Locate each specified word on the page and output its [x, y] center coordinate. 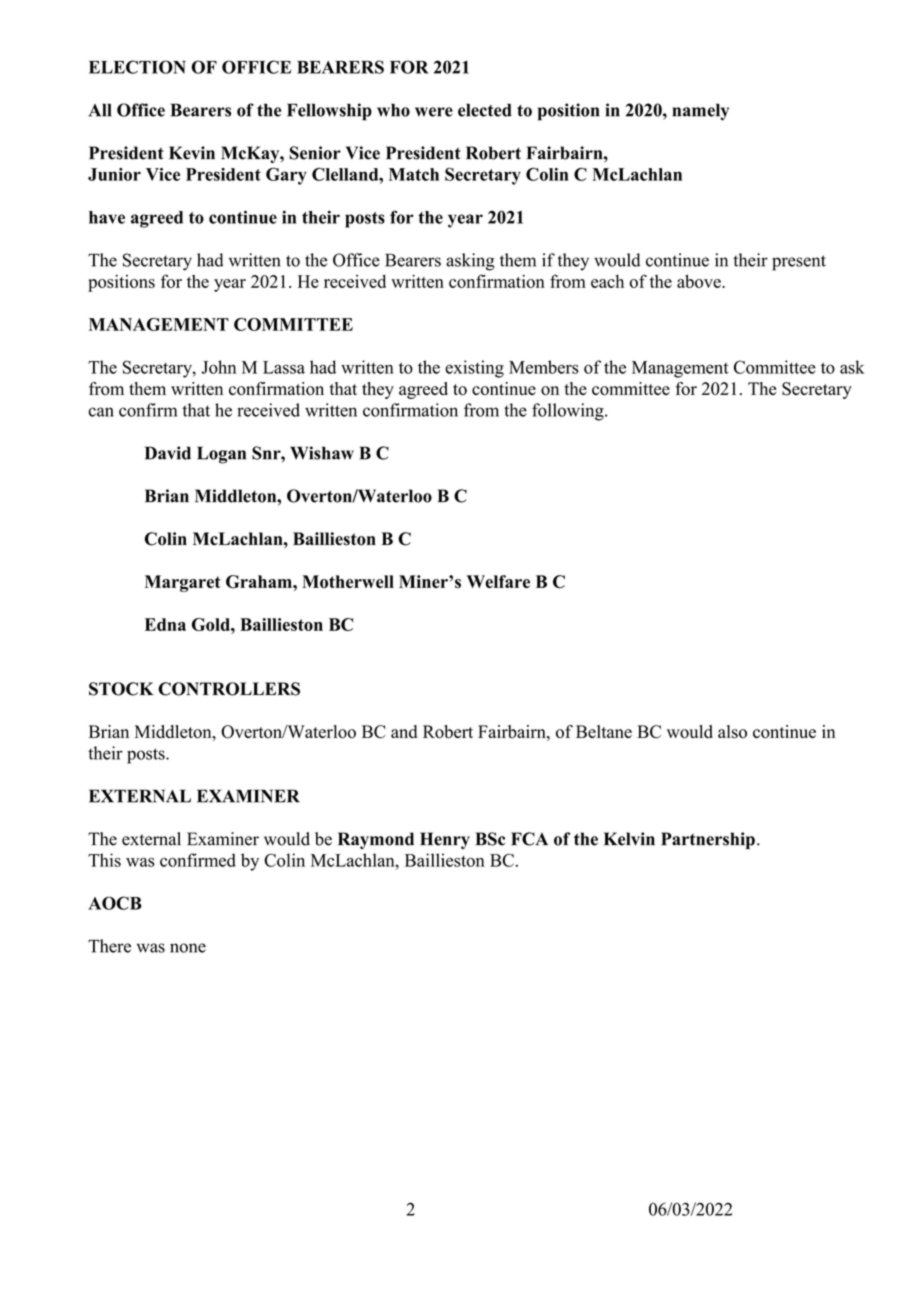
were [434, 112]
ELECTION [137, 67]
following [569, 412]
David [168, 453]
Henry [445, 840]
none [188, 948]
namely [700, 112]
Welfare [498, 581]
